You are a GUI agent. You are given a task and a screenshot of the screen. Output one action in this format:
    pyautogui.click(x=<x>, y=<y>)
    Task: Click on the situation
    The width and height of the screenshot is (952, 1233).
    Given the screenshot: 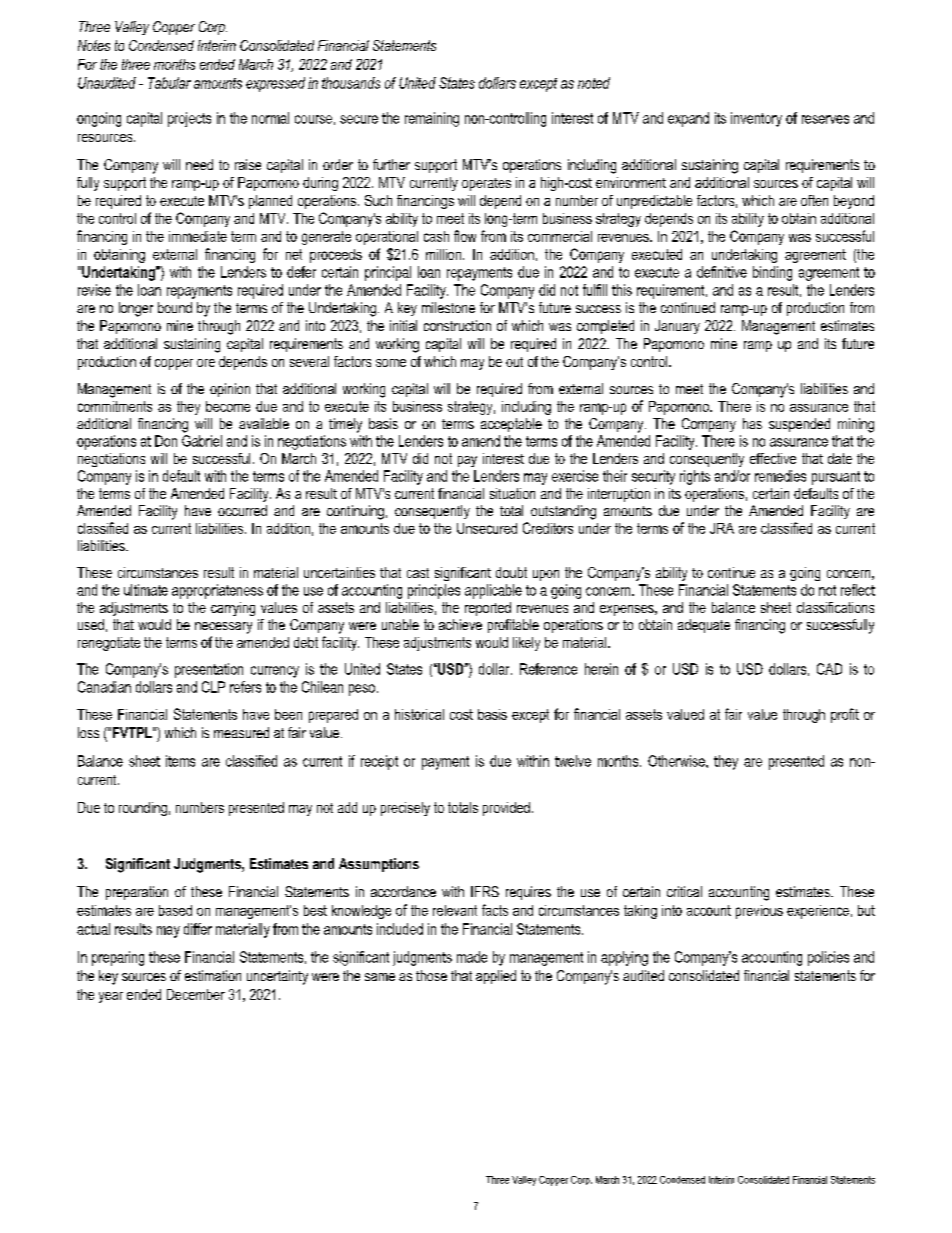 What is the action you would take?
    pyautogui.click(x=512, y=493)
